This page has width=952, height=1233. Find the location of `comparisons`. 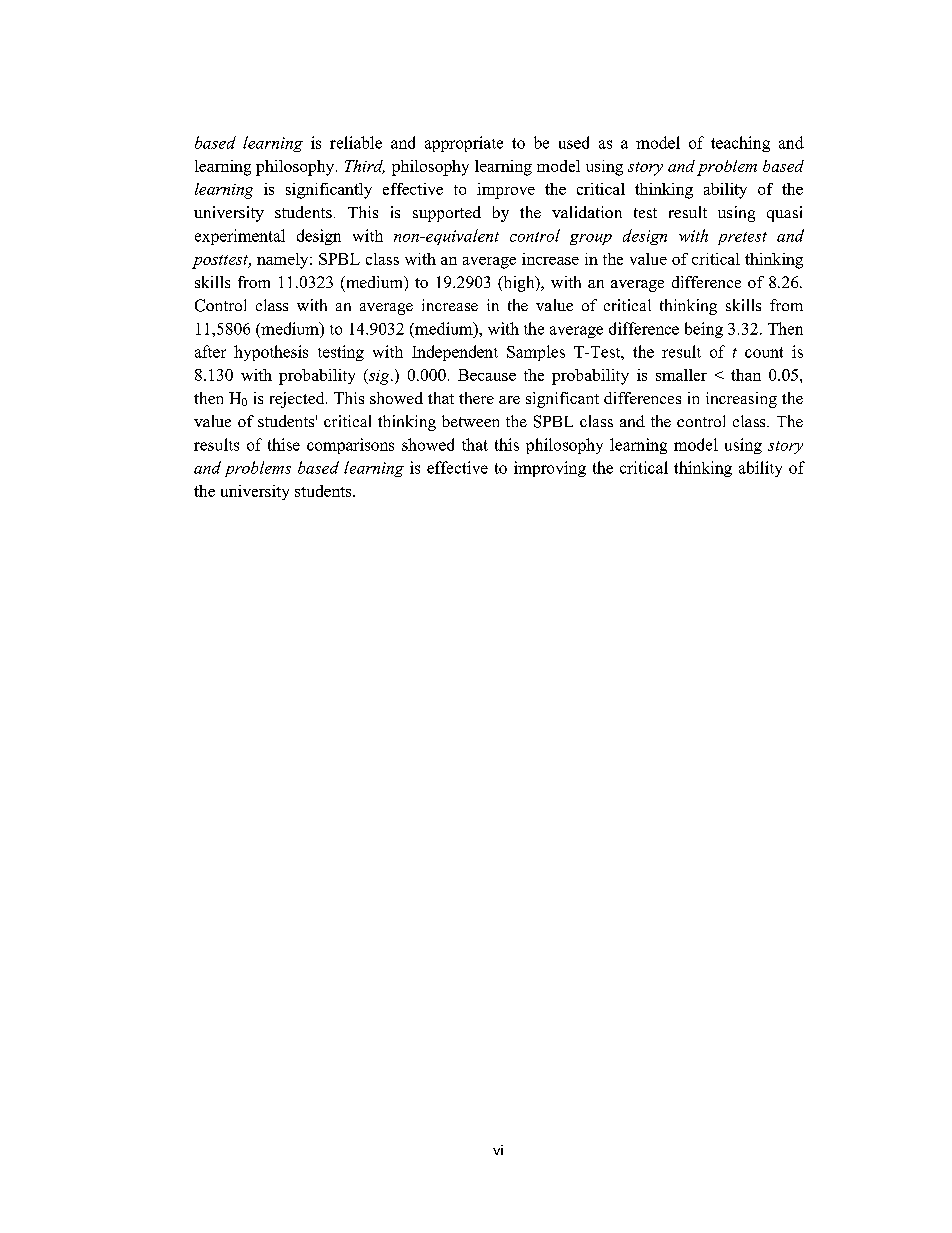

comparisons is located at coordinates (350, 446).
